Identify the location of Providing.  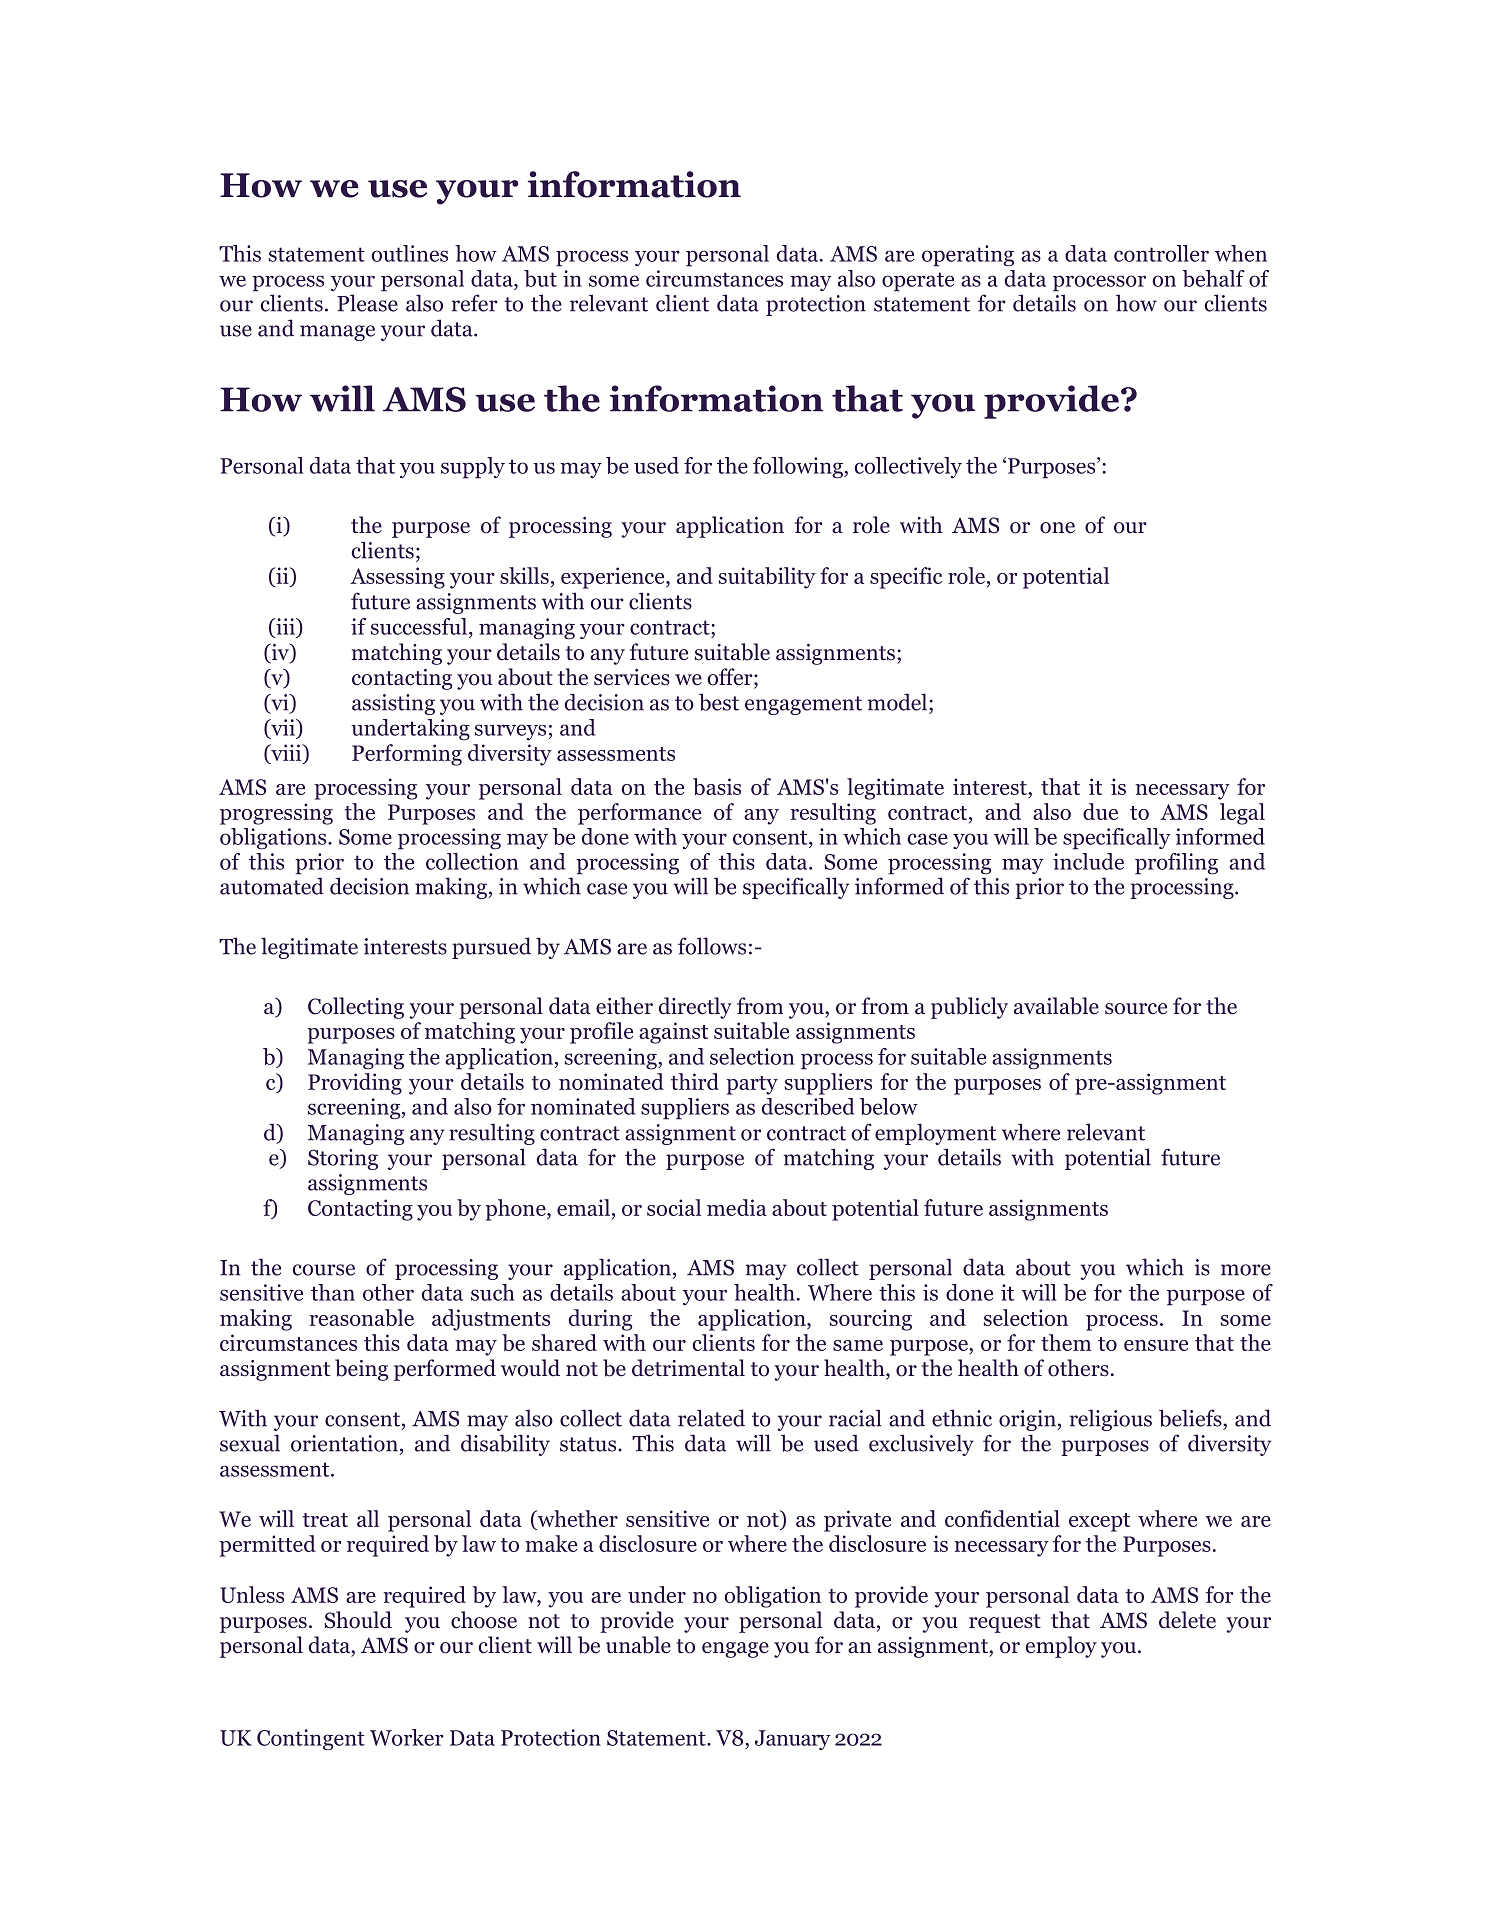
(355, 1084).
